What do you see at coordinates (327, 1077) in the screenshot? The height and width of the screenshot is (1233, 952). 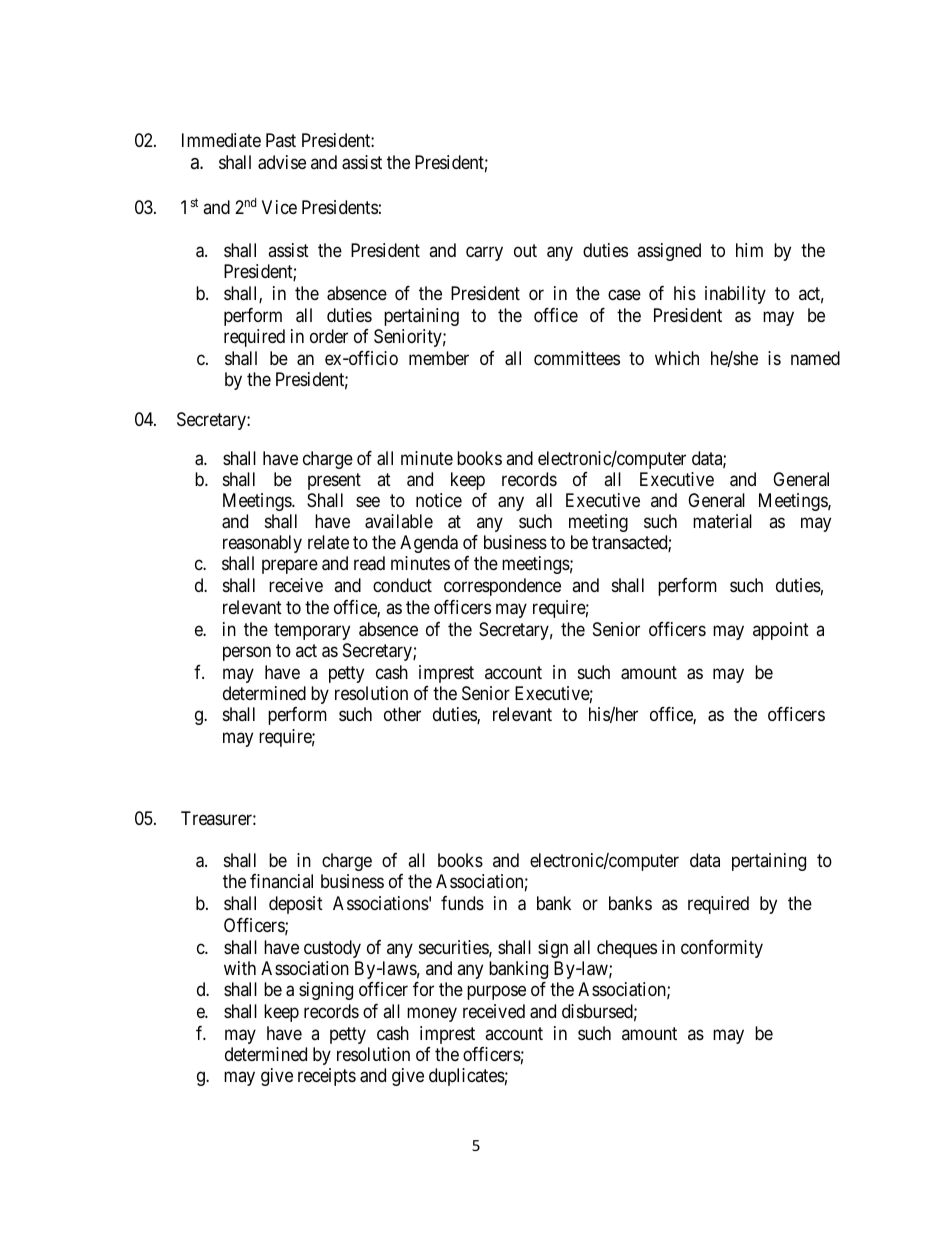 I see `receipts` at bounding box center [327, 1077].
